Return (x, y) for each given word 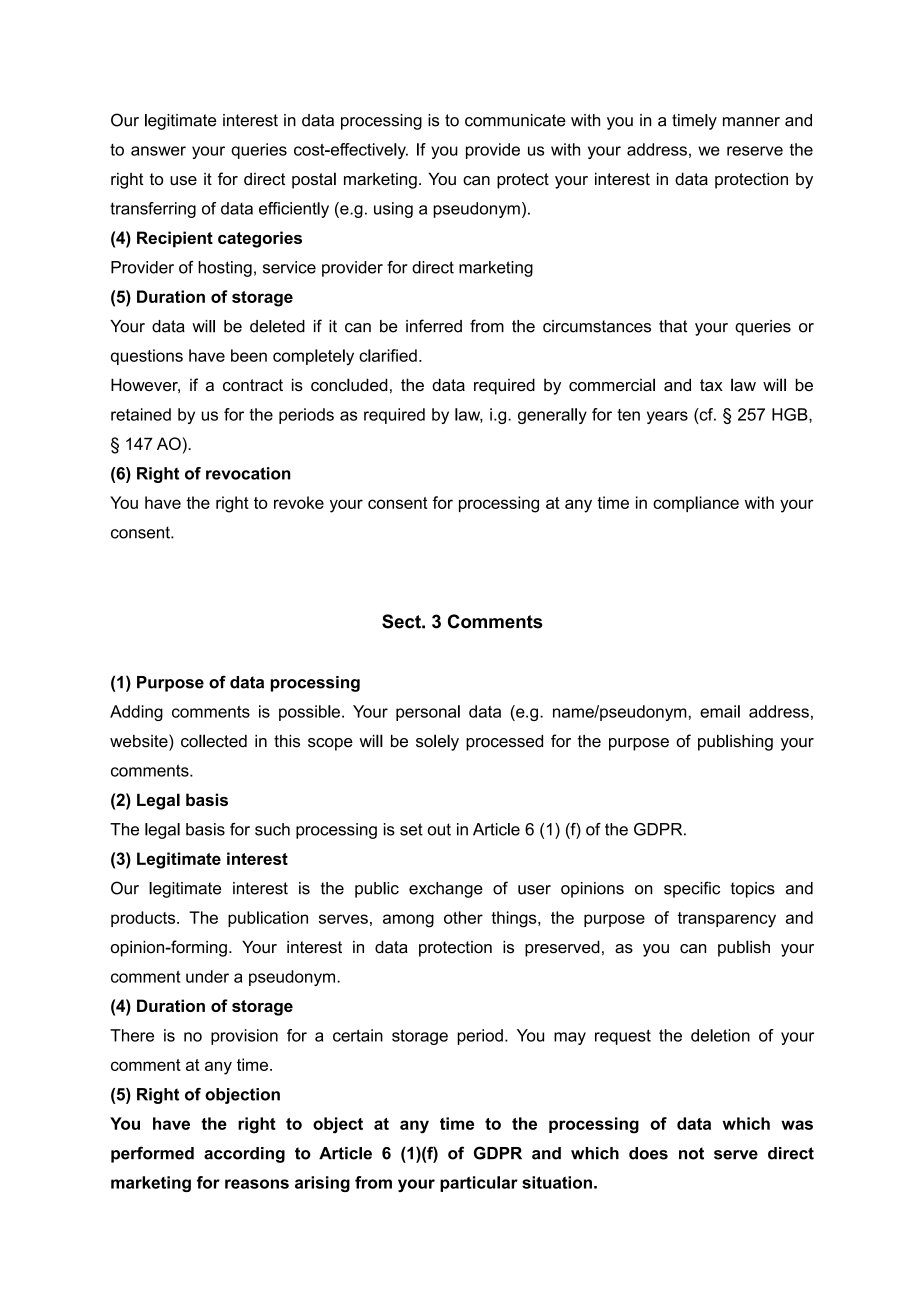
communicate (515, 120)
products (144, 919)
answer (158, 151)
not (691, 1153)
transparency (726, 920)
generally (552, 416)
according (244, 1155)
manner (751, 122)
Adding (136, 713)
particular (479, 1184)
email (720, 711)
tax (711, 385)
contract (253, 385)
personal (428, 713)
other (463, 917)
